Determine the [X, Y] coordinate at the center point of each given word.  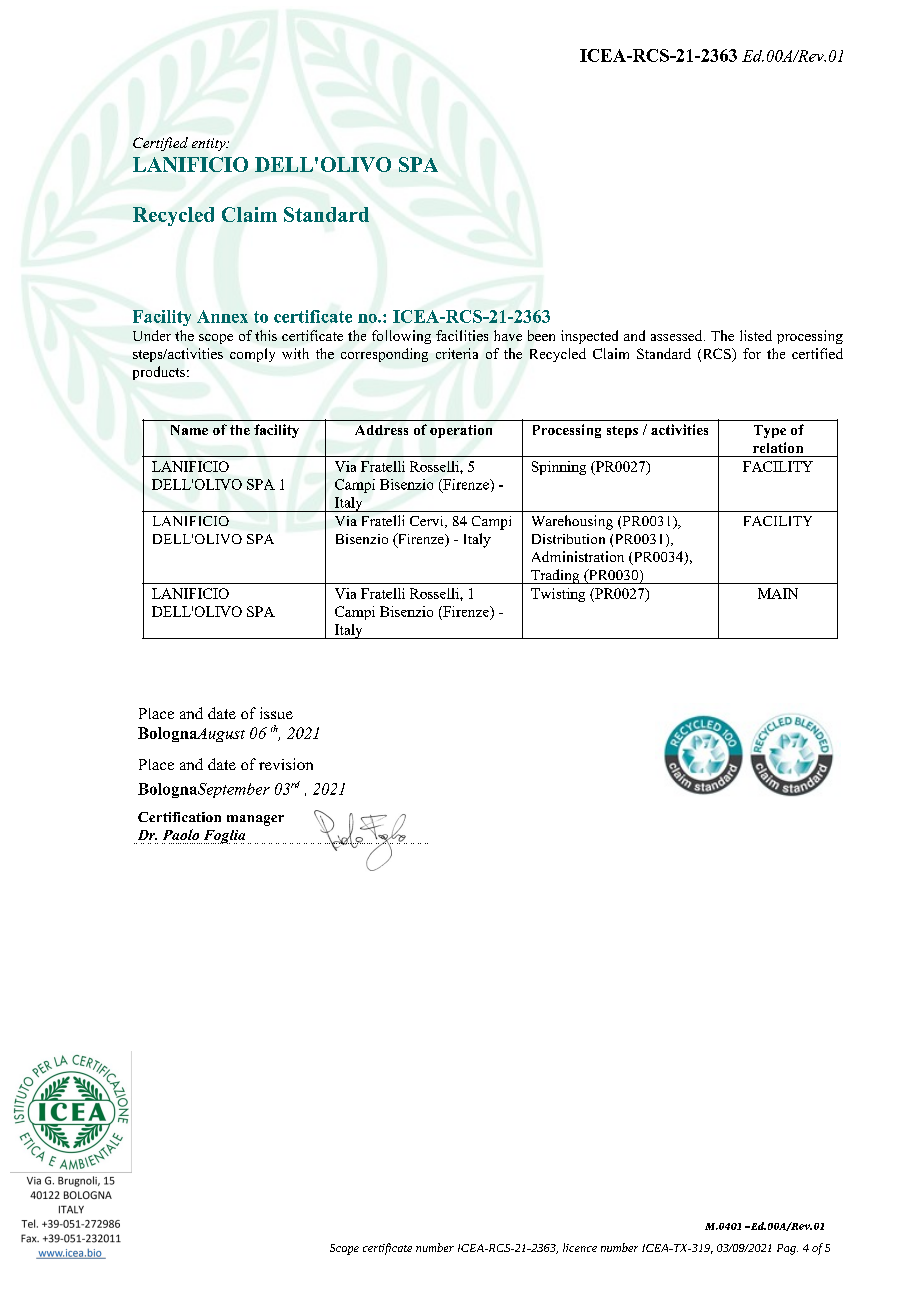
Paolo [181, 834]
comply [252, 355]
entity [210, 144]
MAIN [778, 593]
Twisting [558, 595]
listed [756, 335]
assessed [678, 335]
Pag [787, 1249]
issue [276, 713]
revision [286, 764]
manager [255, 820]
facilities [462, 335]
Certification [179, 817]
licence [580, 1247]
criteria [457, 353]
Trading [555, 576]
